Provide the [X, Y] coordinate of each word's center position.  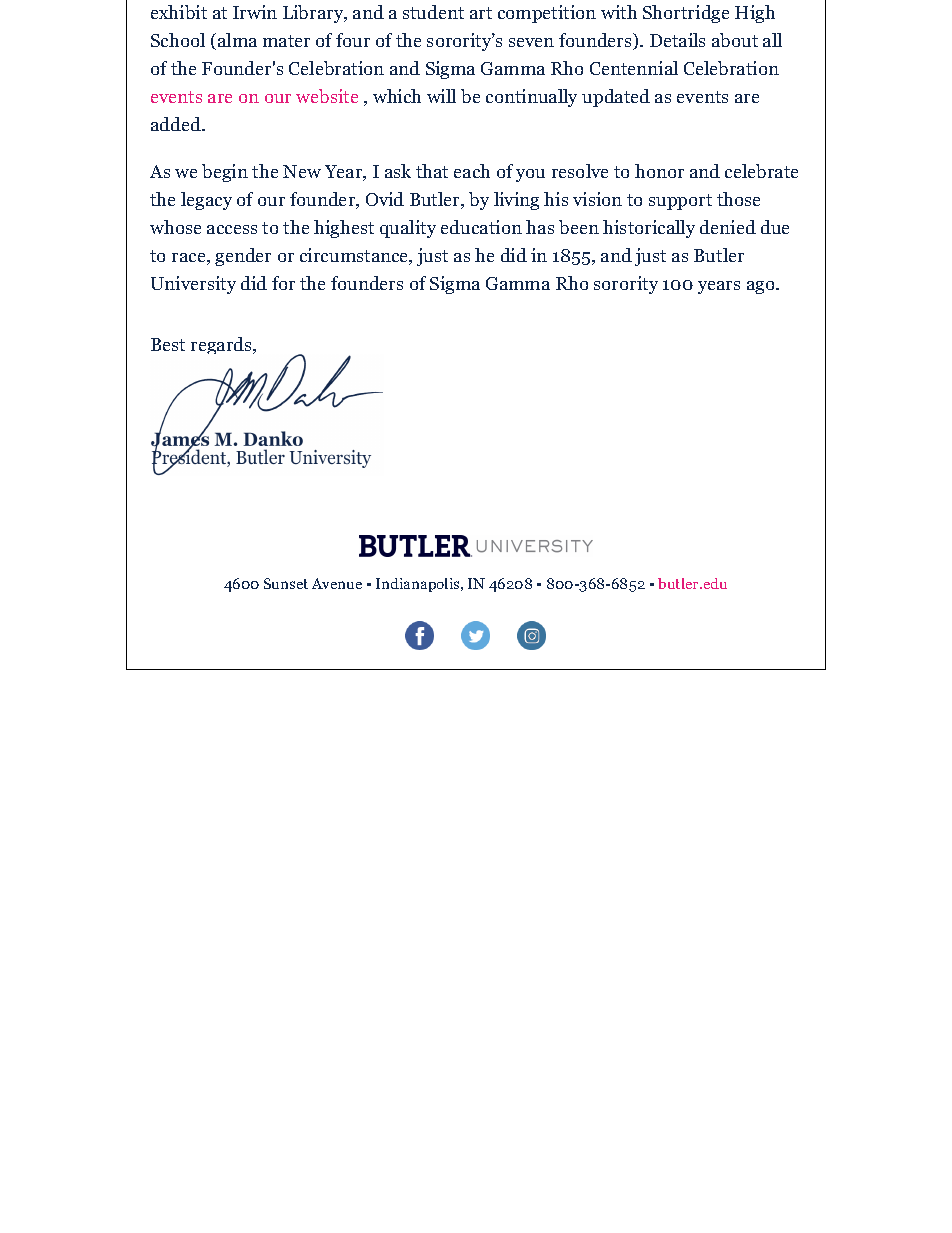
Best [168, 344]
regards [222, 345]
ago [760, 287]
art [481, 13]
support [680, 202]
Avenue [337, 583]
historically [649, 229]
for [283, 283]
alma [237, 40]
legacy [206, 201]
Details [677, 40]
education [481, 227]
